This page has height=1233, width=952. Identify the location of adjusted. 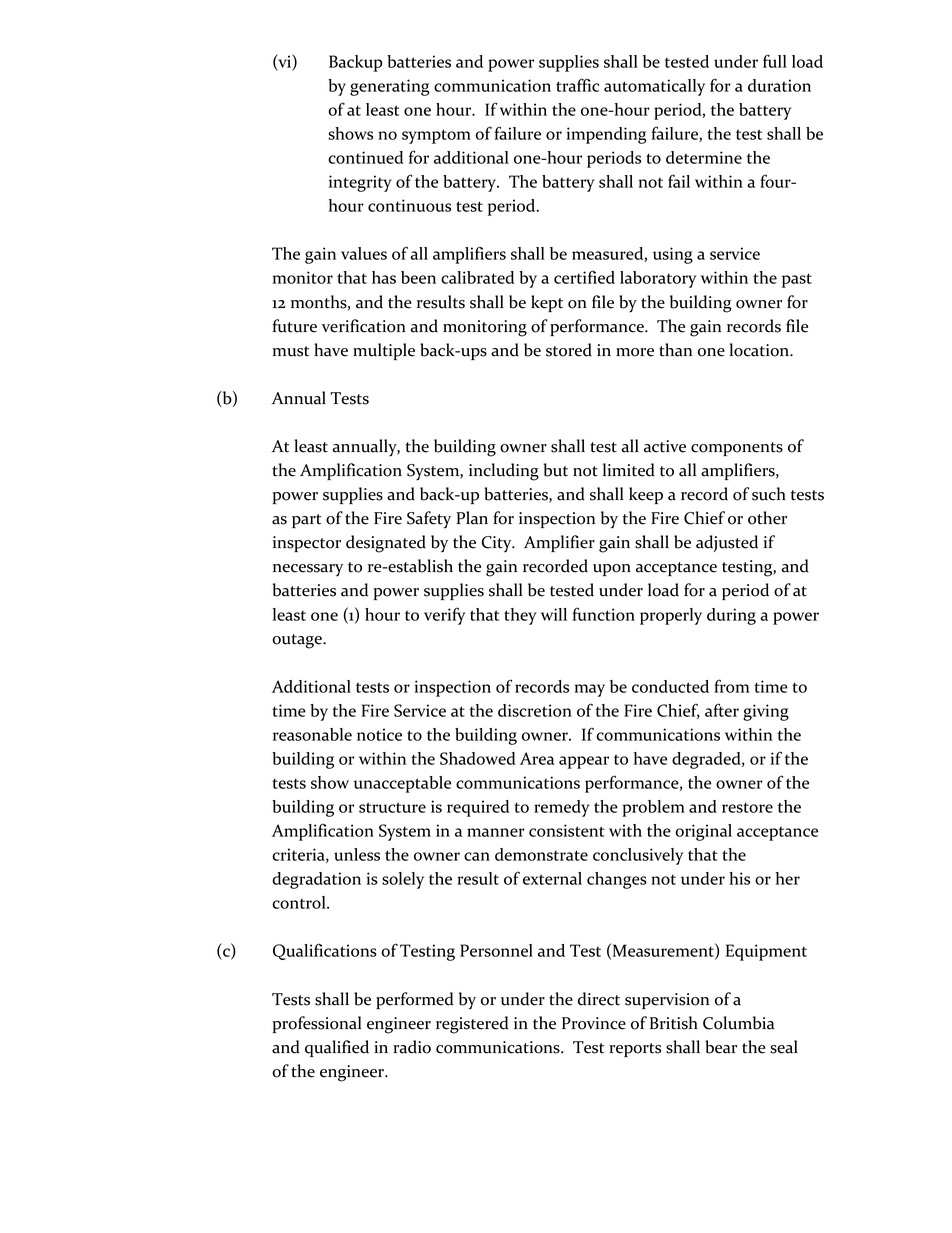
(727, 543).
